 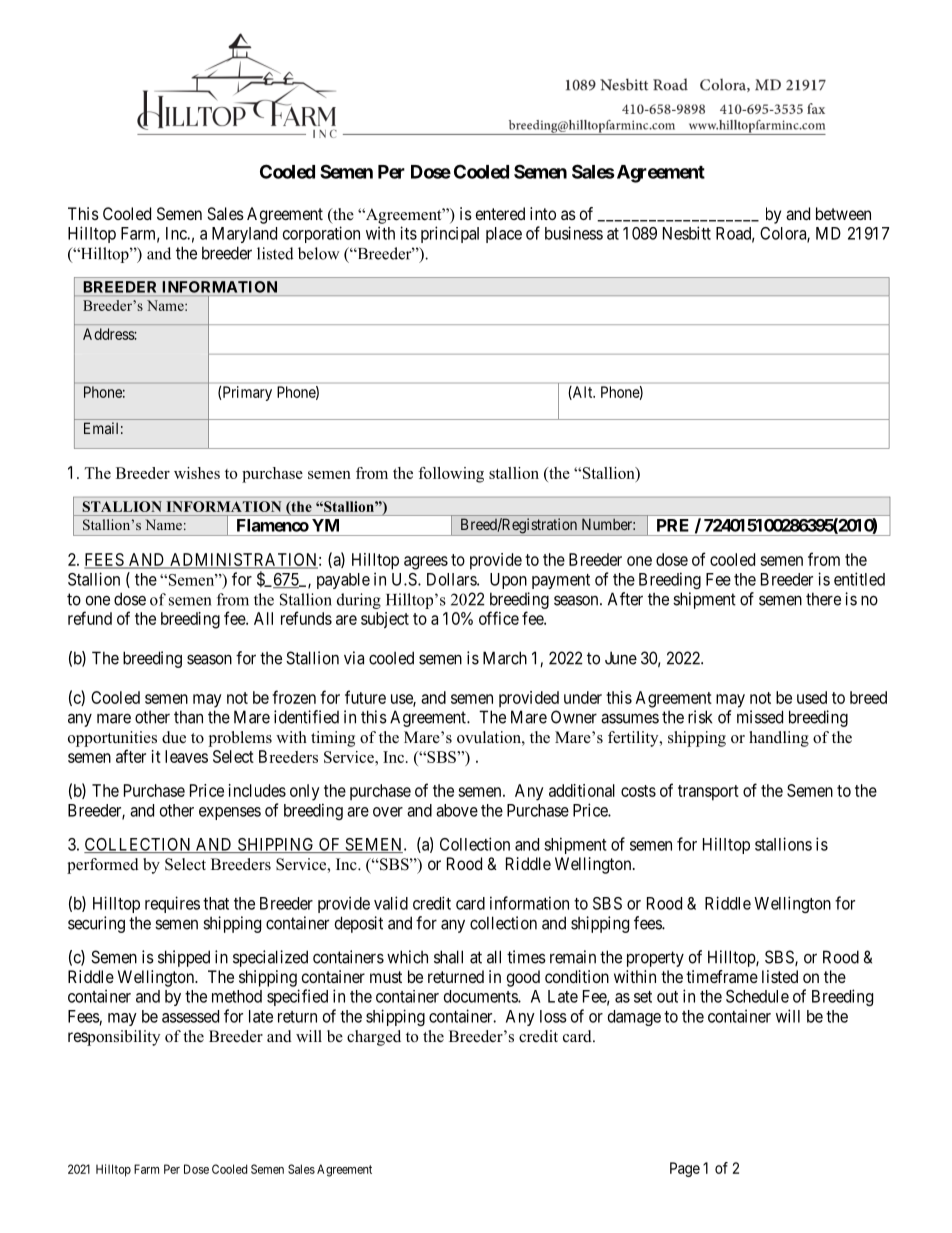 I want to click on there, so click(x=823, y=599).
